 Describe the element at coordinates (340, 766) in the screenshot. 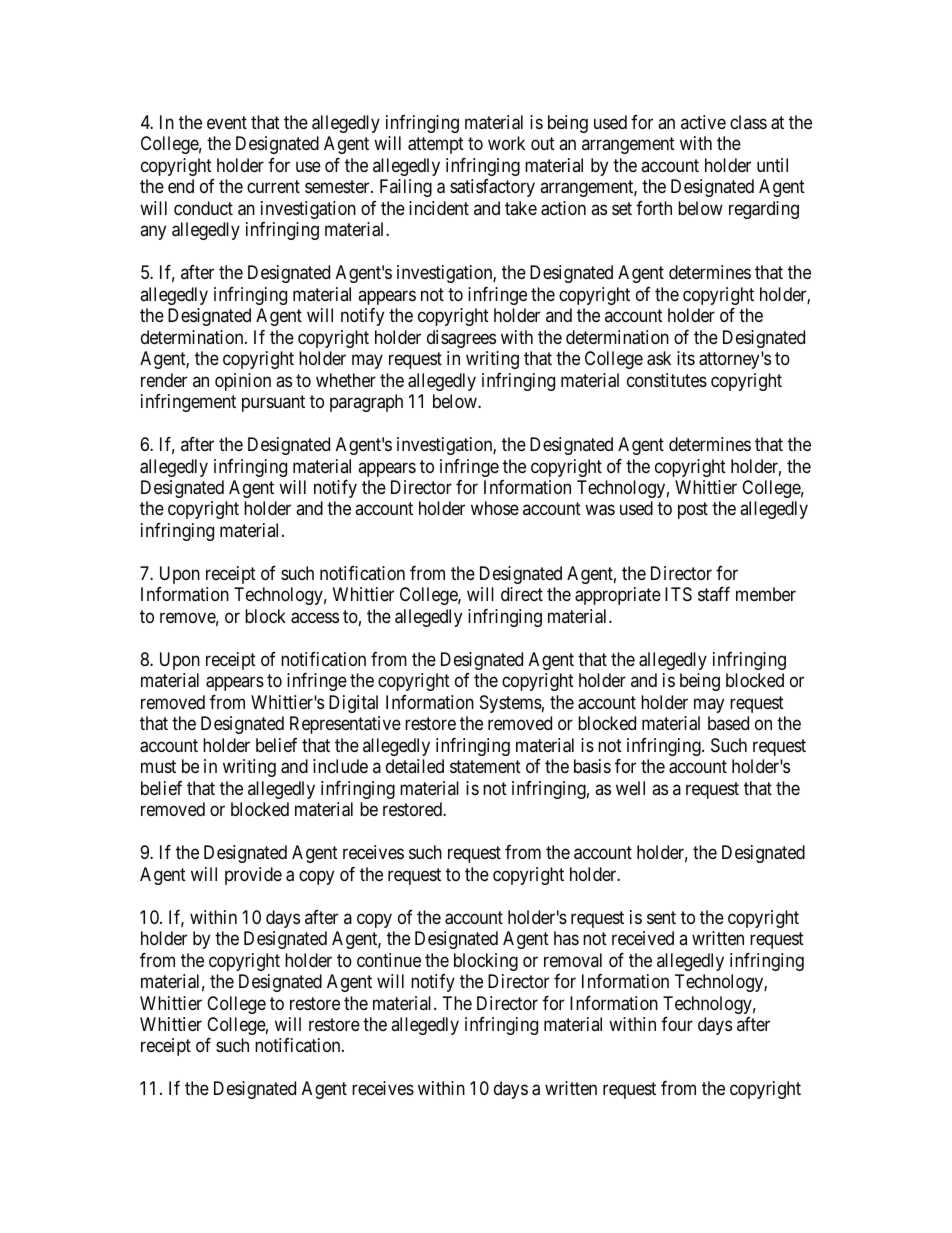

I see `include` at that location.
